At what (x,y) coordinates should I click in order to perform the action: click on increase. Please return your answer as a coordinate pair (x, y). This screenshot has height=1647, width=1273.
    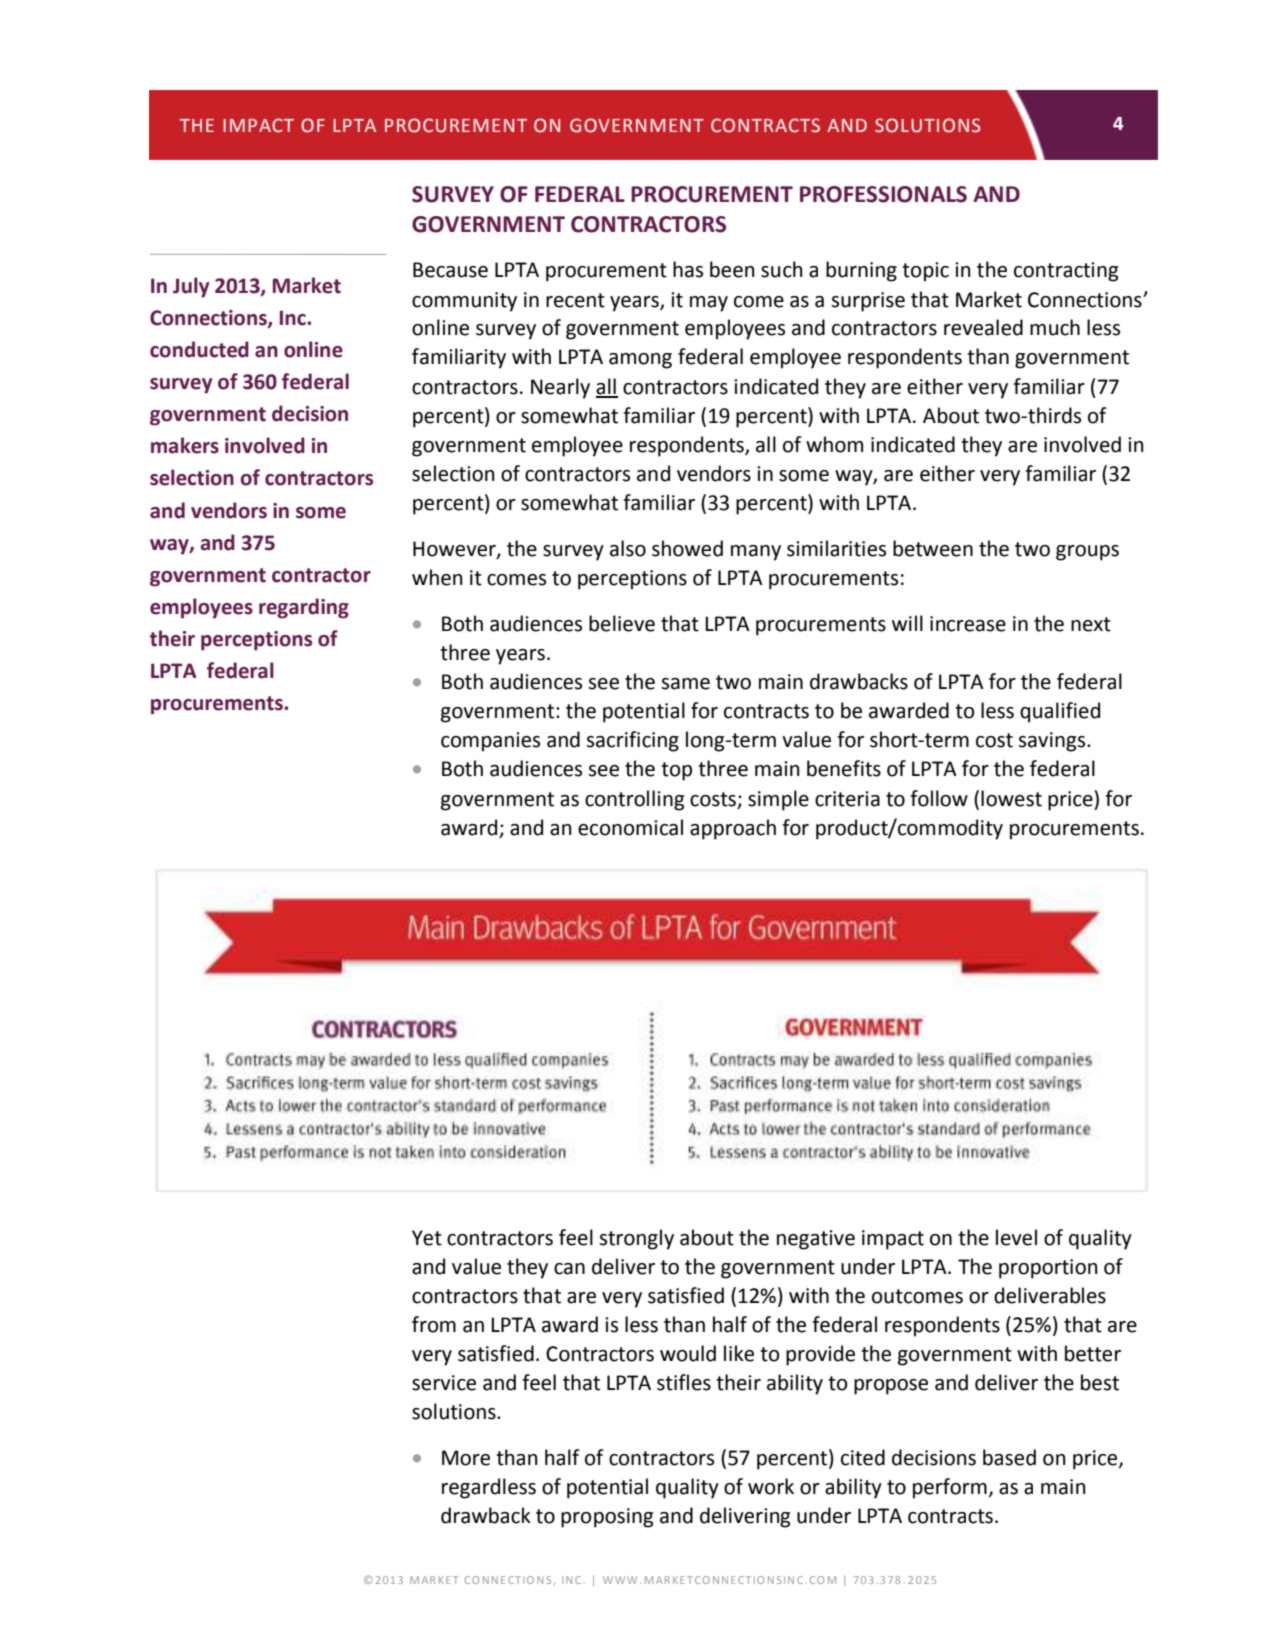
    Looking at the image, I should click on (968, 624).
